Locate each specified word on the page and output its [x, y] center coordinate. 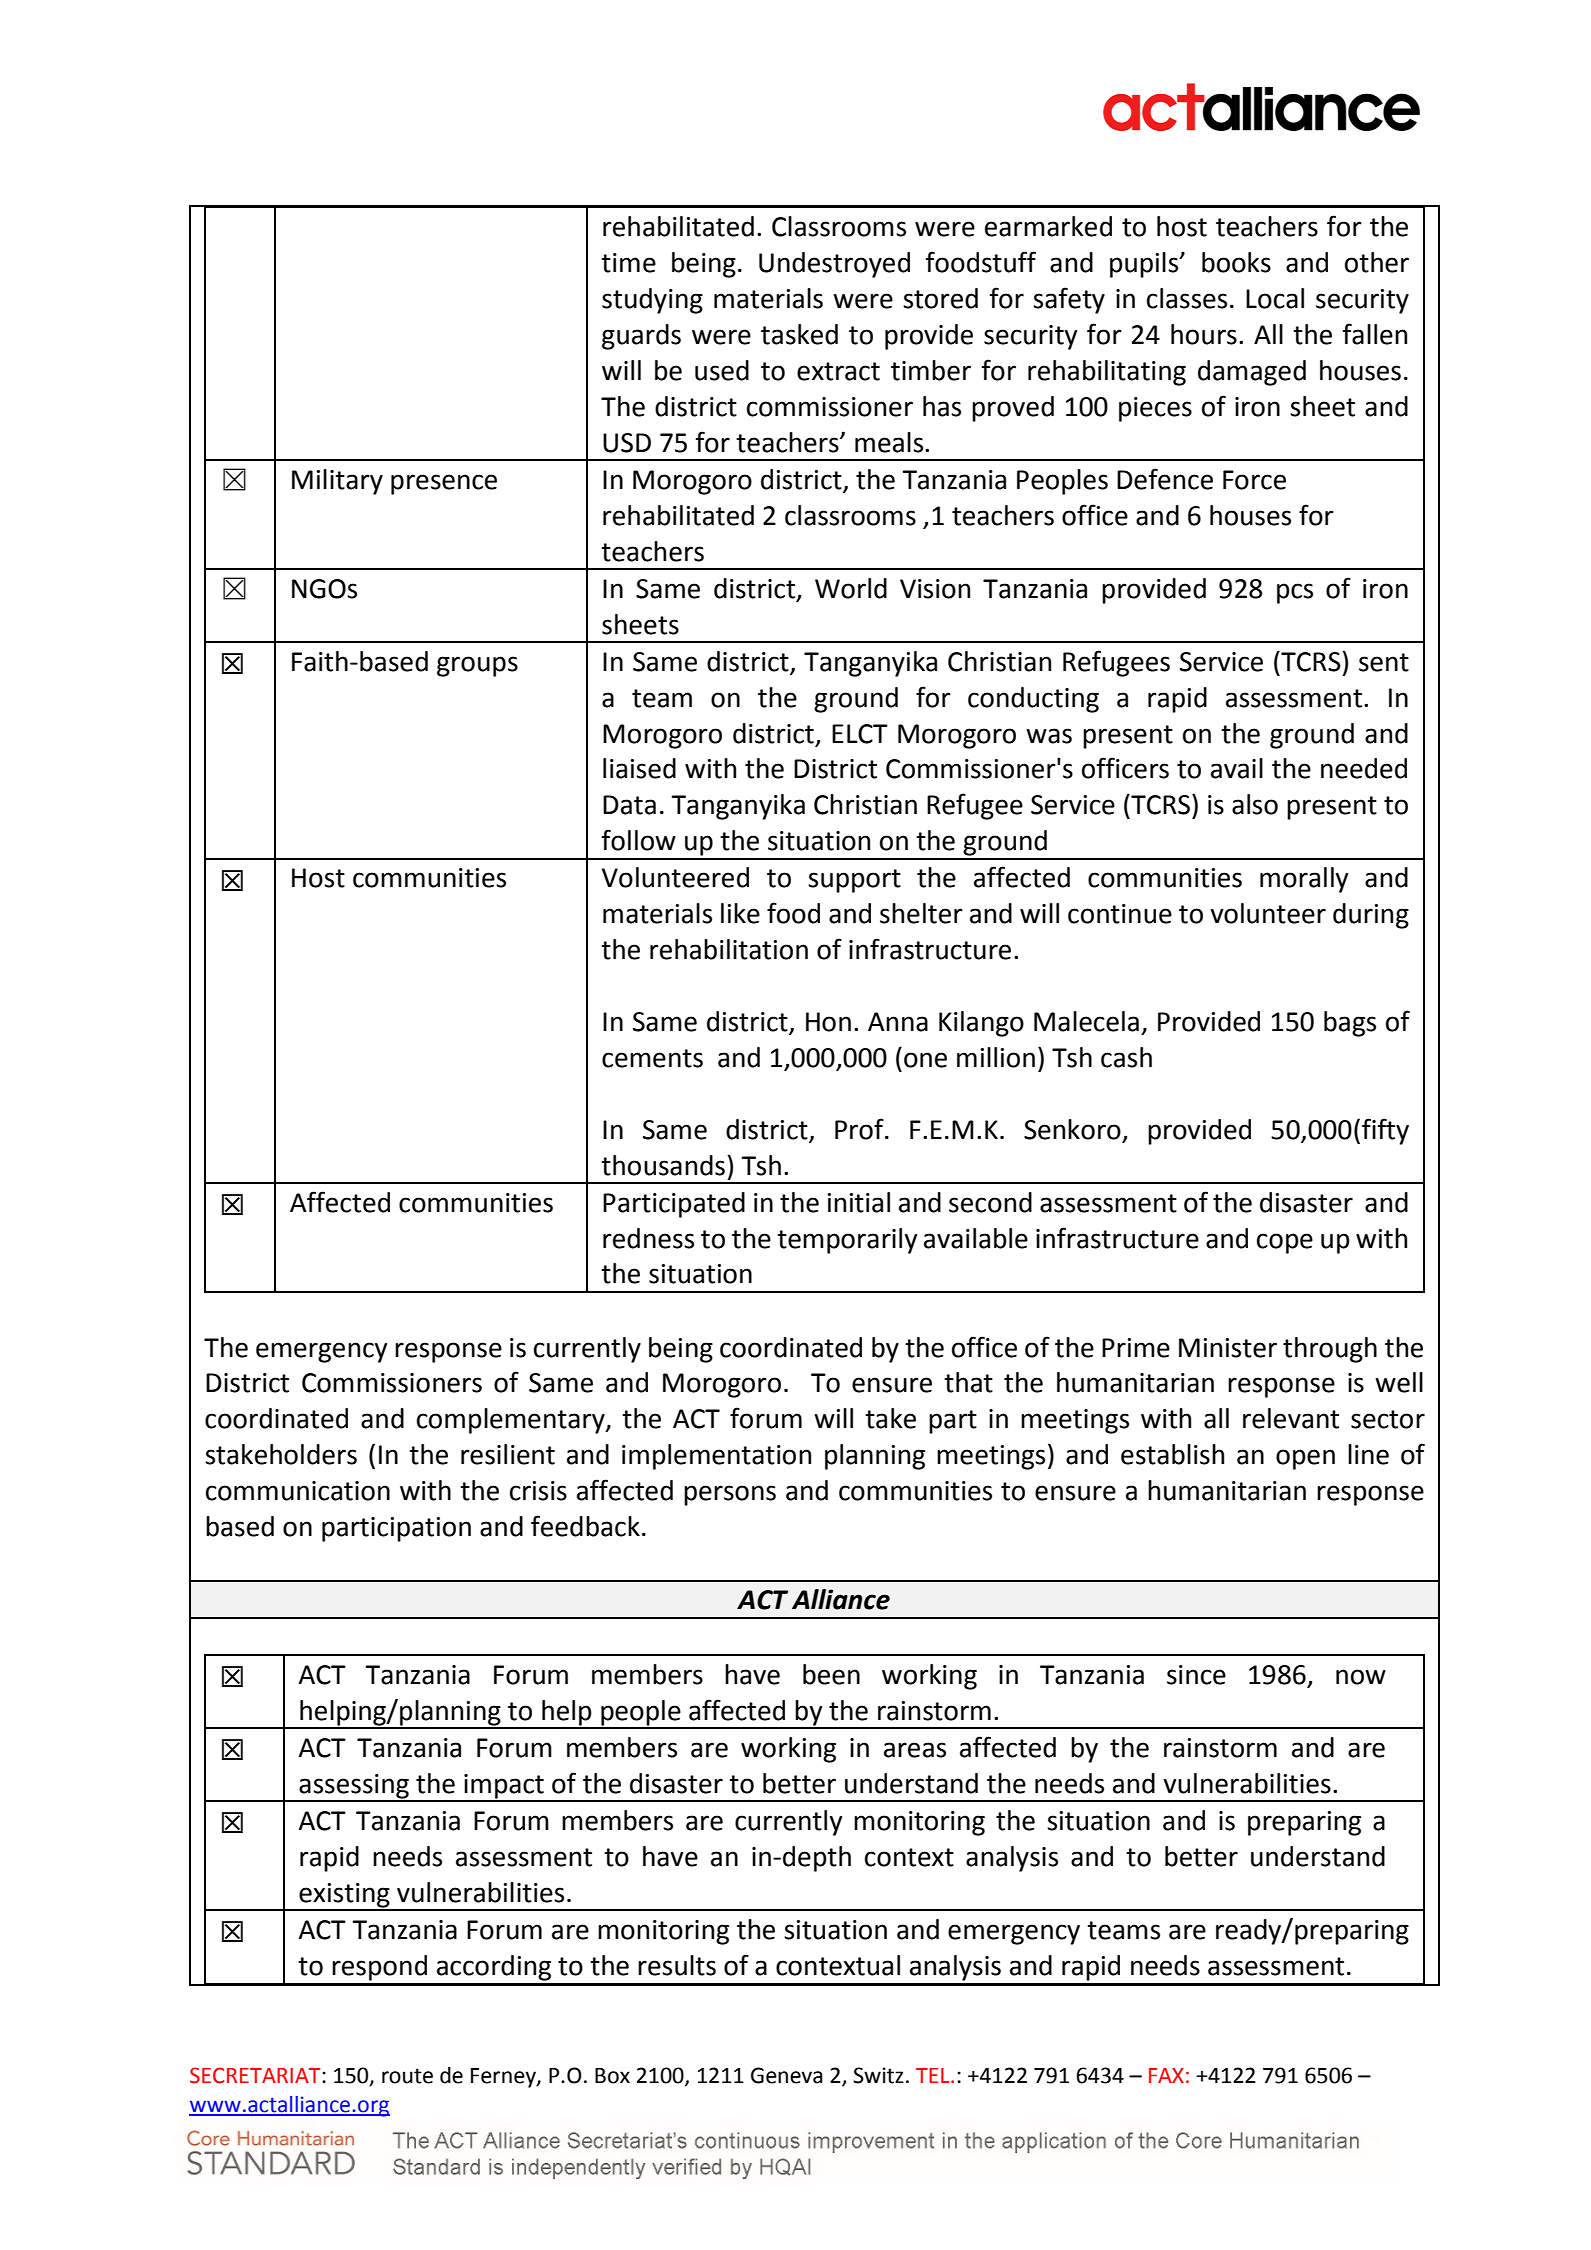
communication [298, 1491]
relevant [1291, 1418]
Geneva [787, 2075]
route [407, 2076]
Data [629, 805]
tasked [799, 334]
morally [1304, 880]
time [628, 263]
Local [1275, 298]
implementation [716, 1457]
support [854, 881]
